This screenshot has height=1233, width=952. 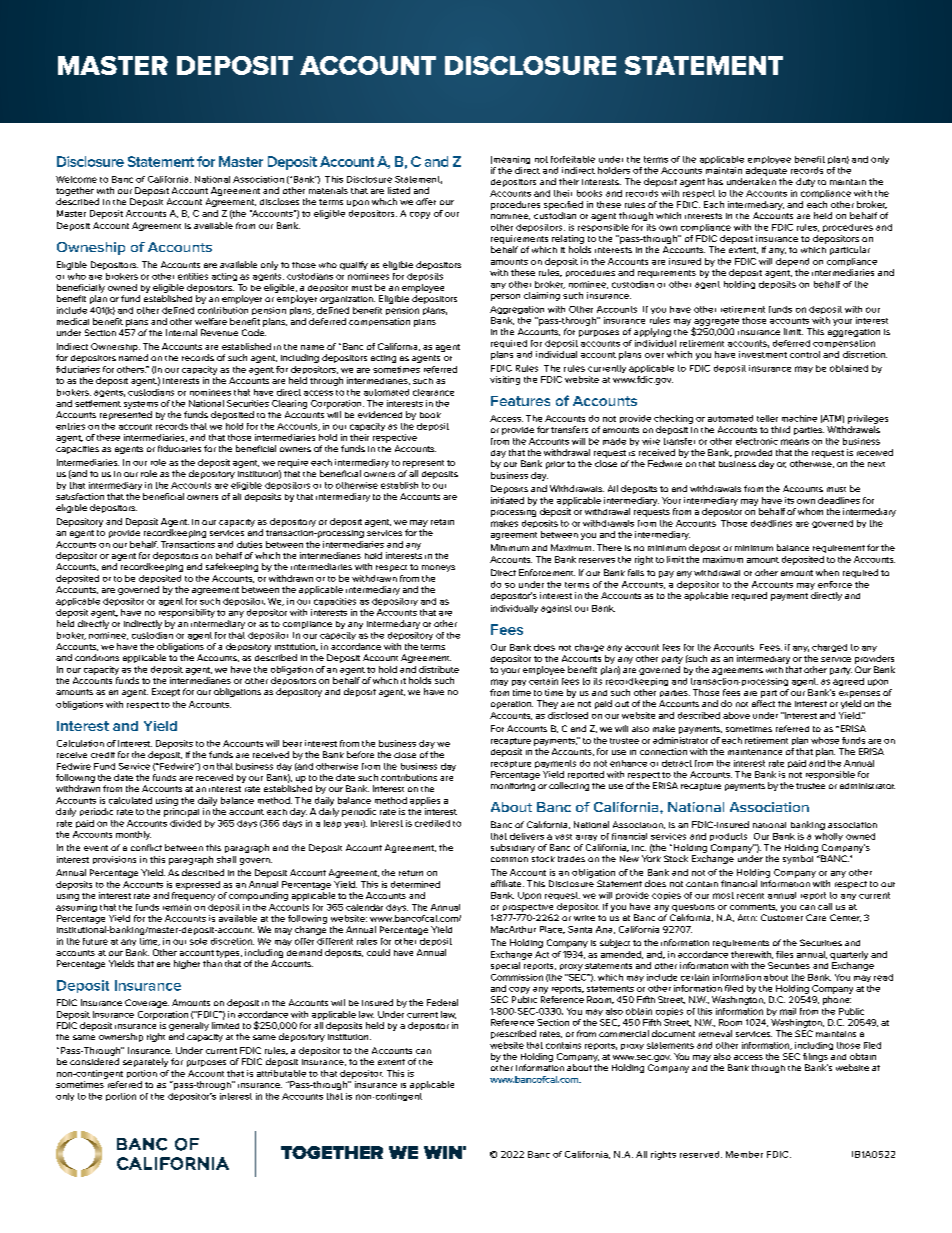 What do you see at coordinates (805, 182) in the screenshot?
I see `duty` at bounding box center [805, 182].
